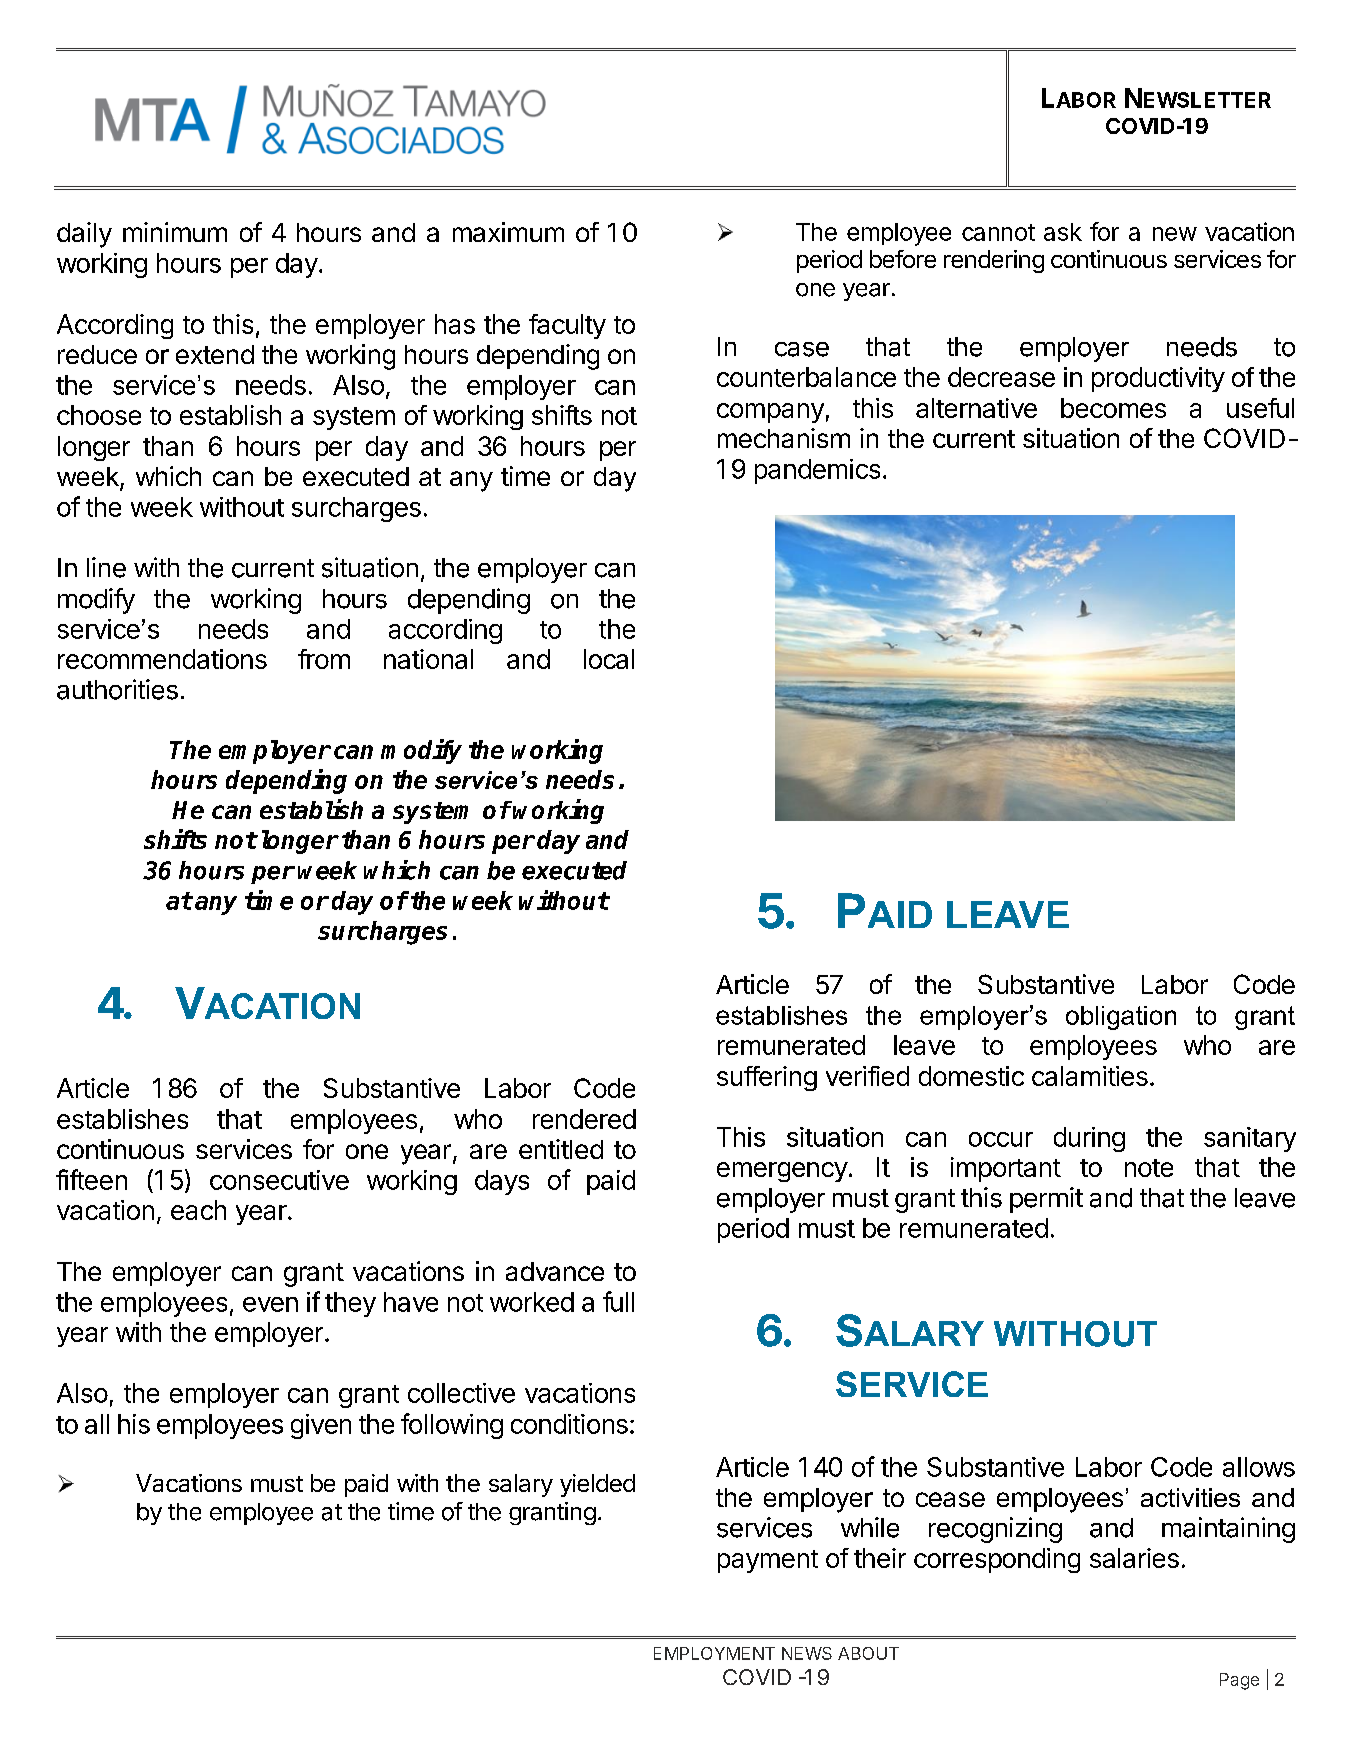  Describe the element at coordinates (567, 326) in the screenshot. I see `faculty` at that location.
